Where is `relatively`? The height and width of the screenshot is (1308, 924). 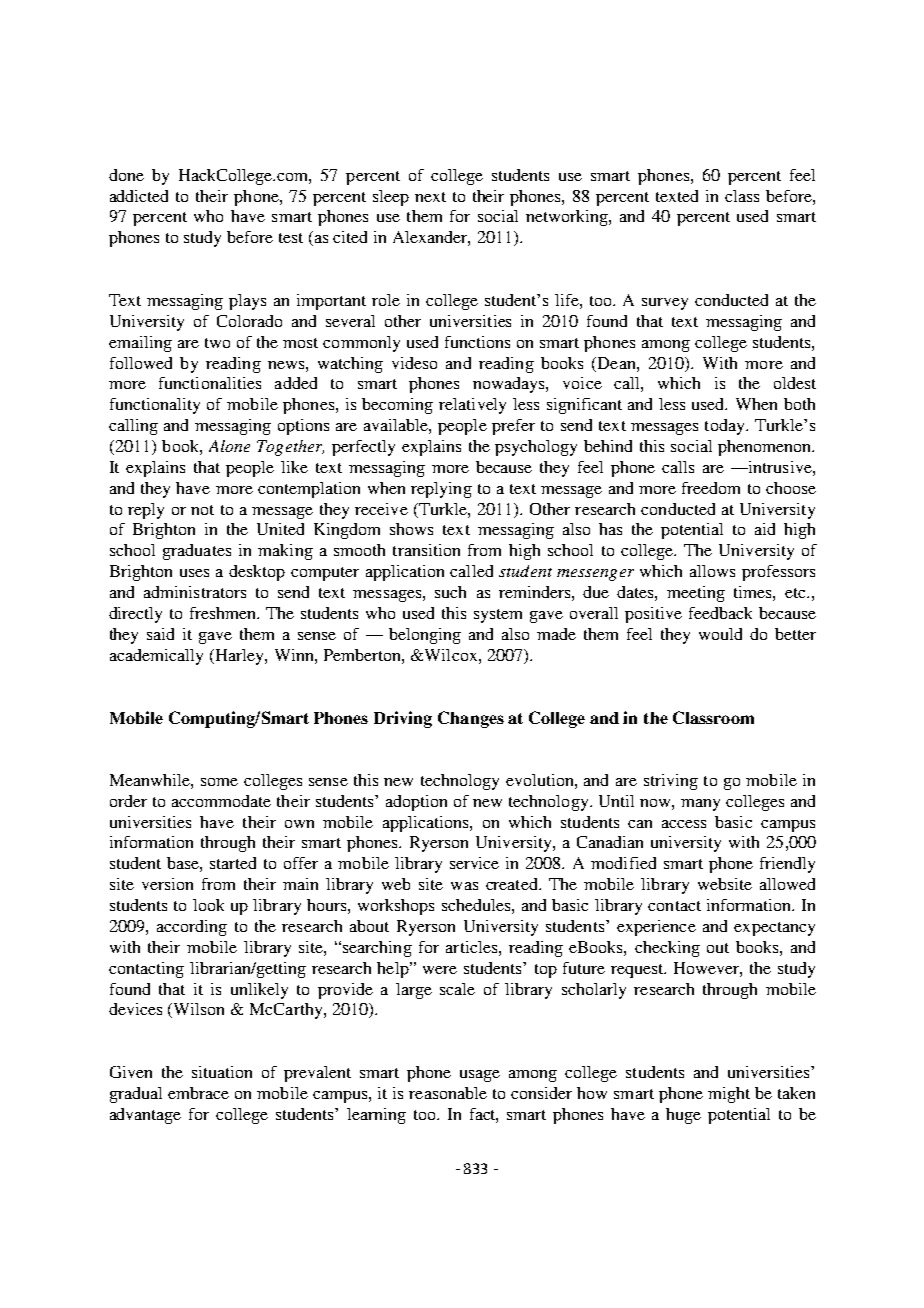 relatively is located at coordinates (472, 406).
